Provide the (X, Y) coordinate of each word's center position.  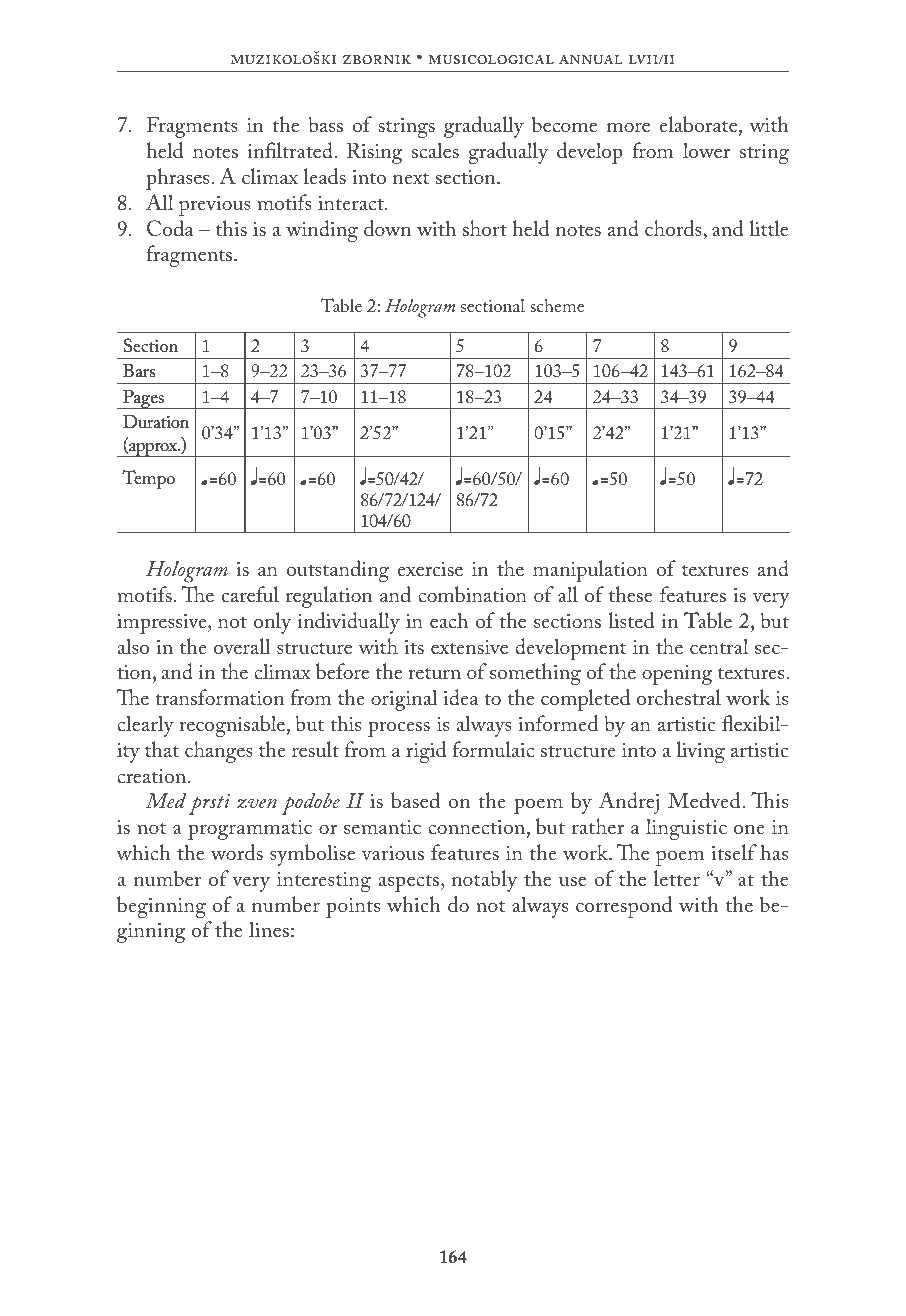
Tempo (148, 479)
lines (269, 929)
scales (435, 150)
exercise (430, 569)
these (630, 594)
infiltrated (292, 150)
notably (484, 881)
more (628, 127)
